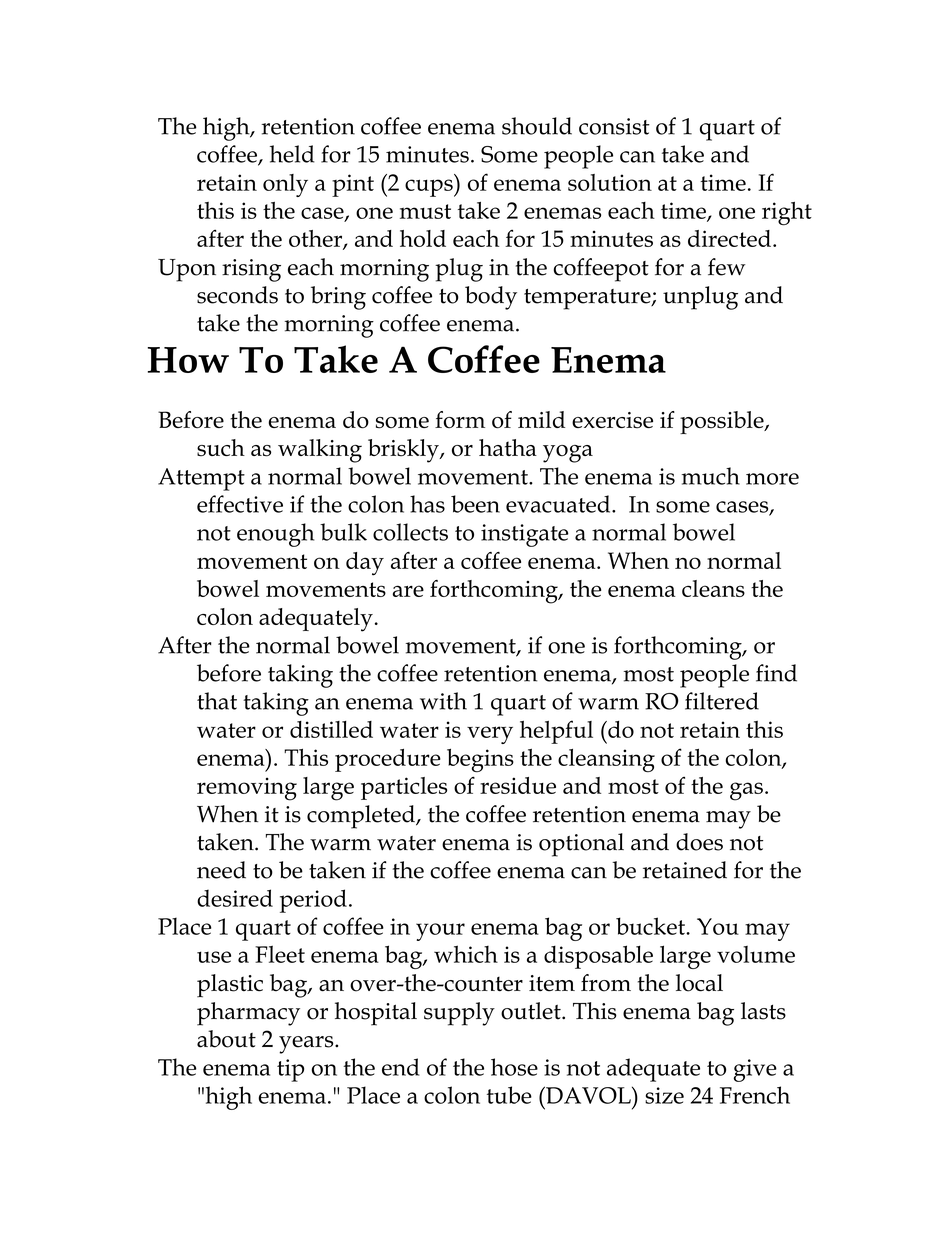  I want to click on begins, so click(480, 761).
